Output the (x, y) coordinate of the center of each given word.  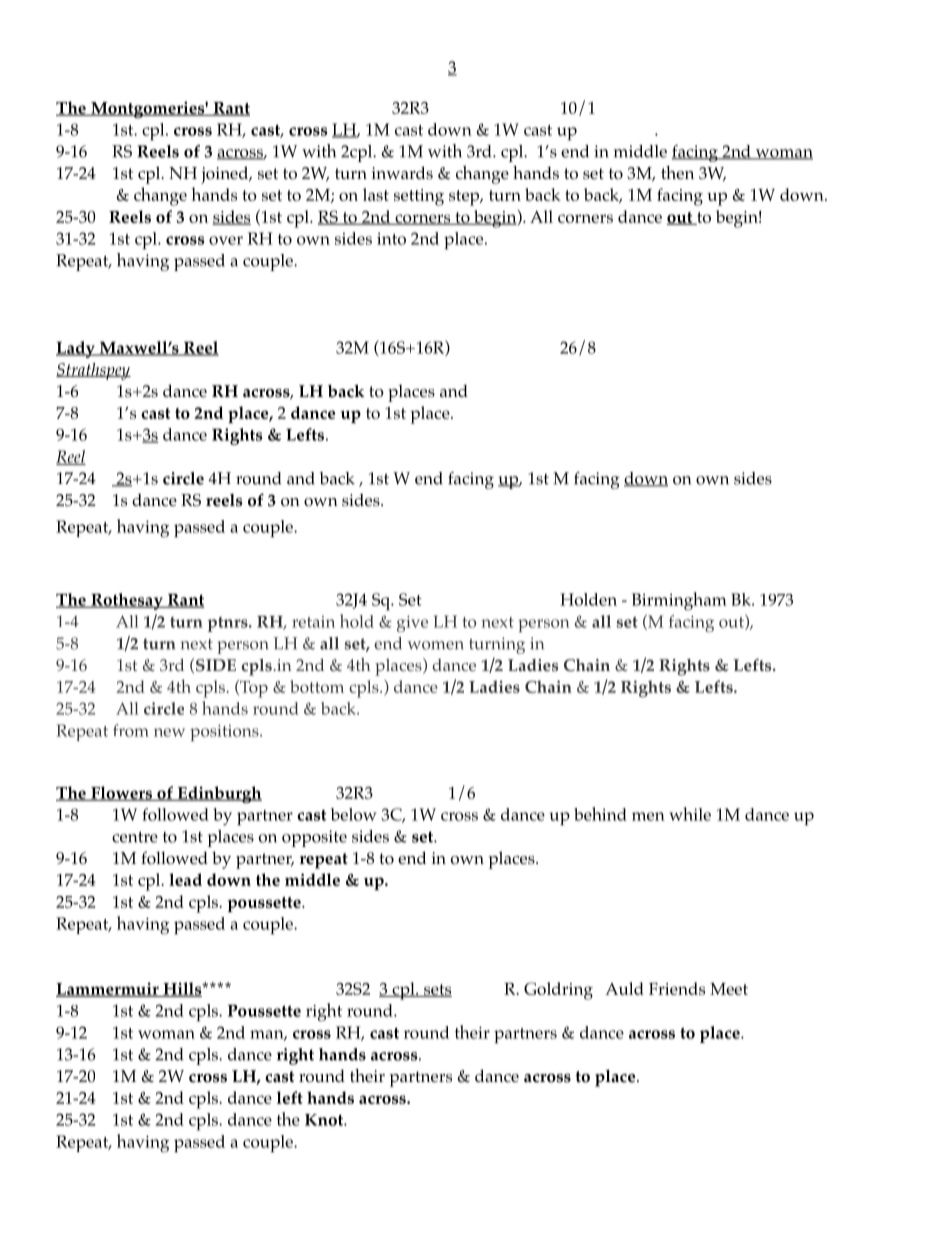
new (169, 732)
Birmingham (679, 601)
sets (437, 990)
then (677, 172)
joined (226, 175)
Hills (182, 989)
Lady (76, 349)
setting (419, 197)
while (690, 814)
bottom (317, 686)
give (412, 624)
